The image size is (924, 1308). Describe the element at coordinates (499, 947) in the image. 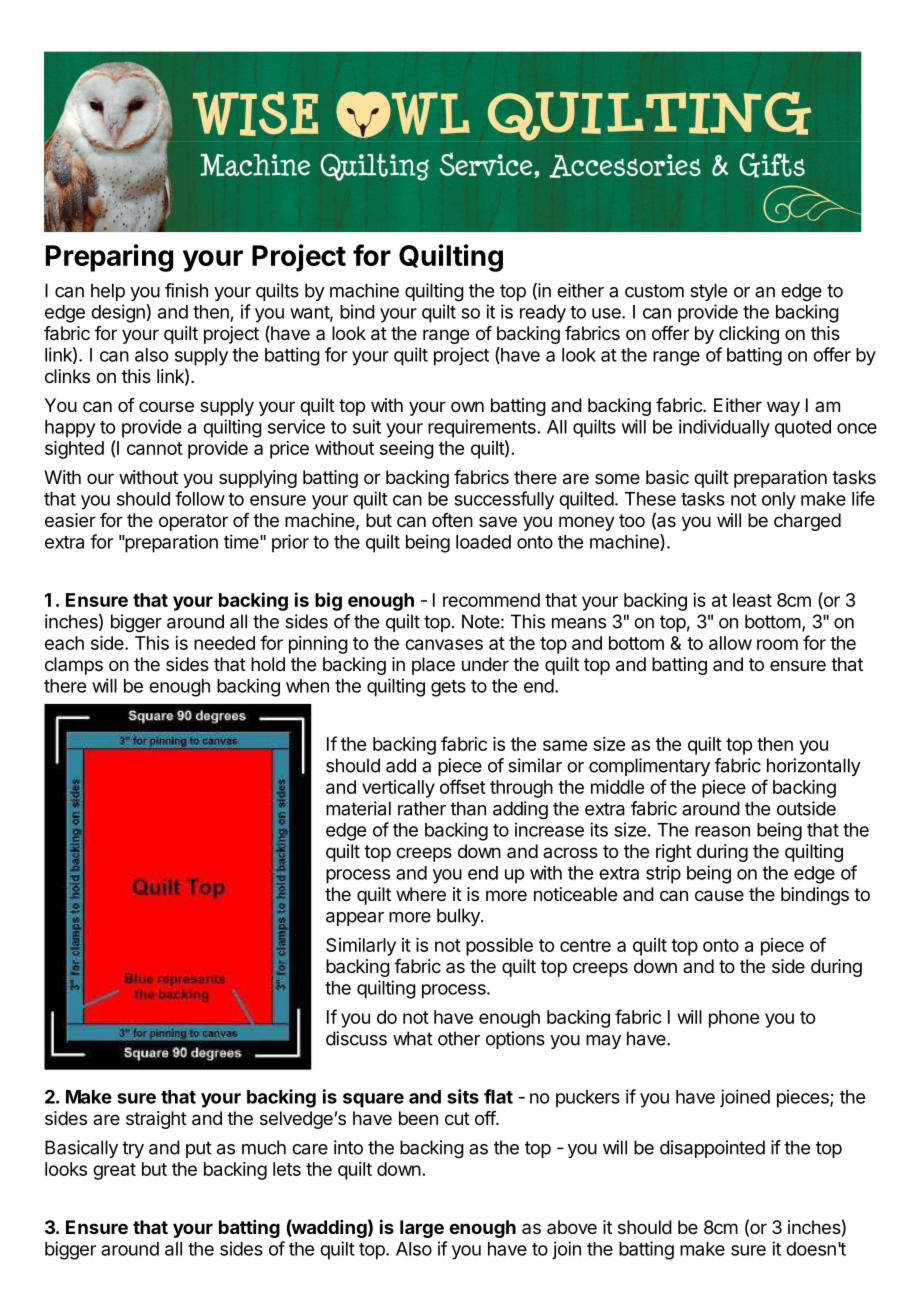

I see `possible` at that location.
